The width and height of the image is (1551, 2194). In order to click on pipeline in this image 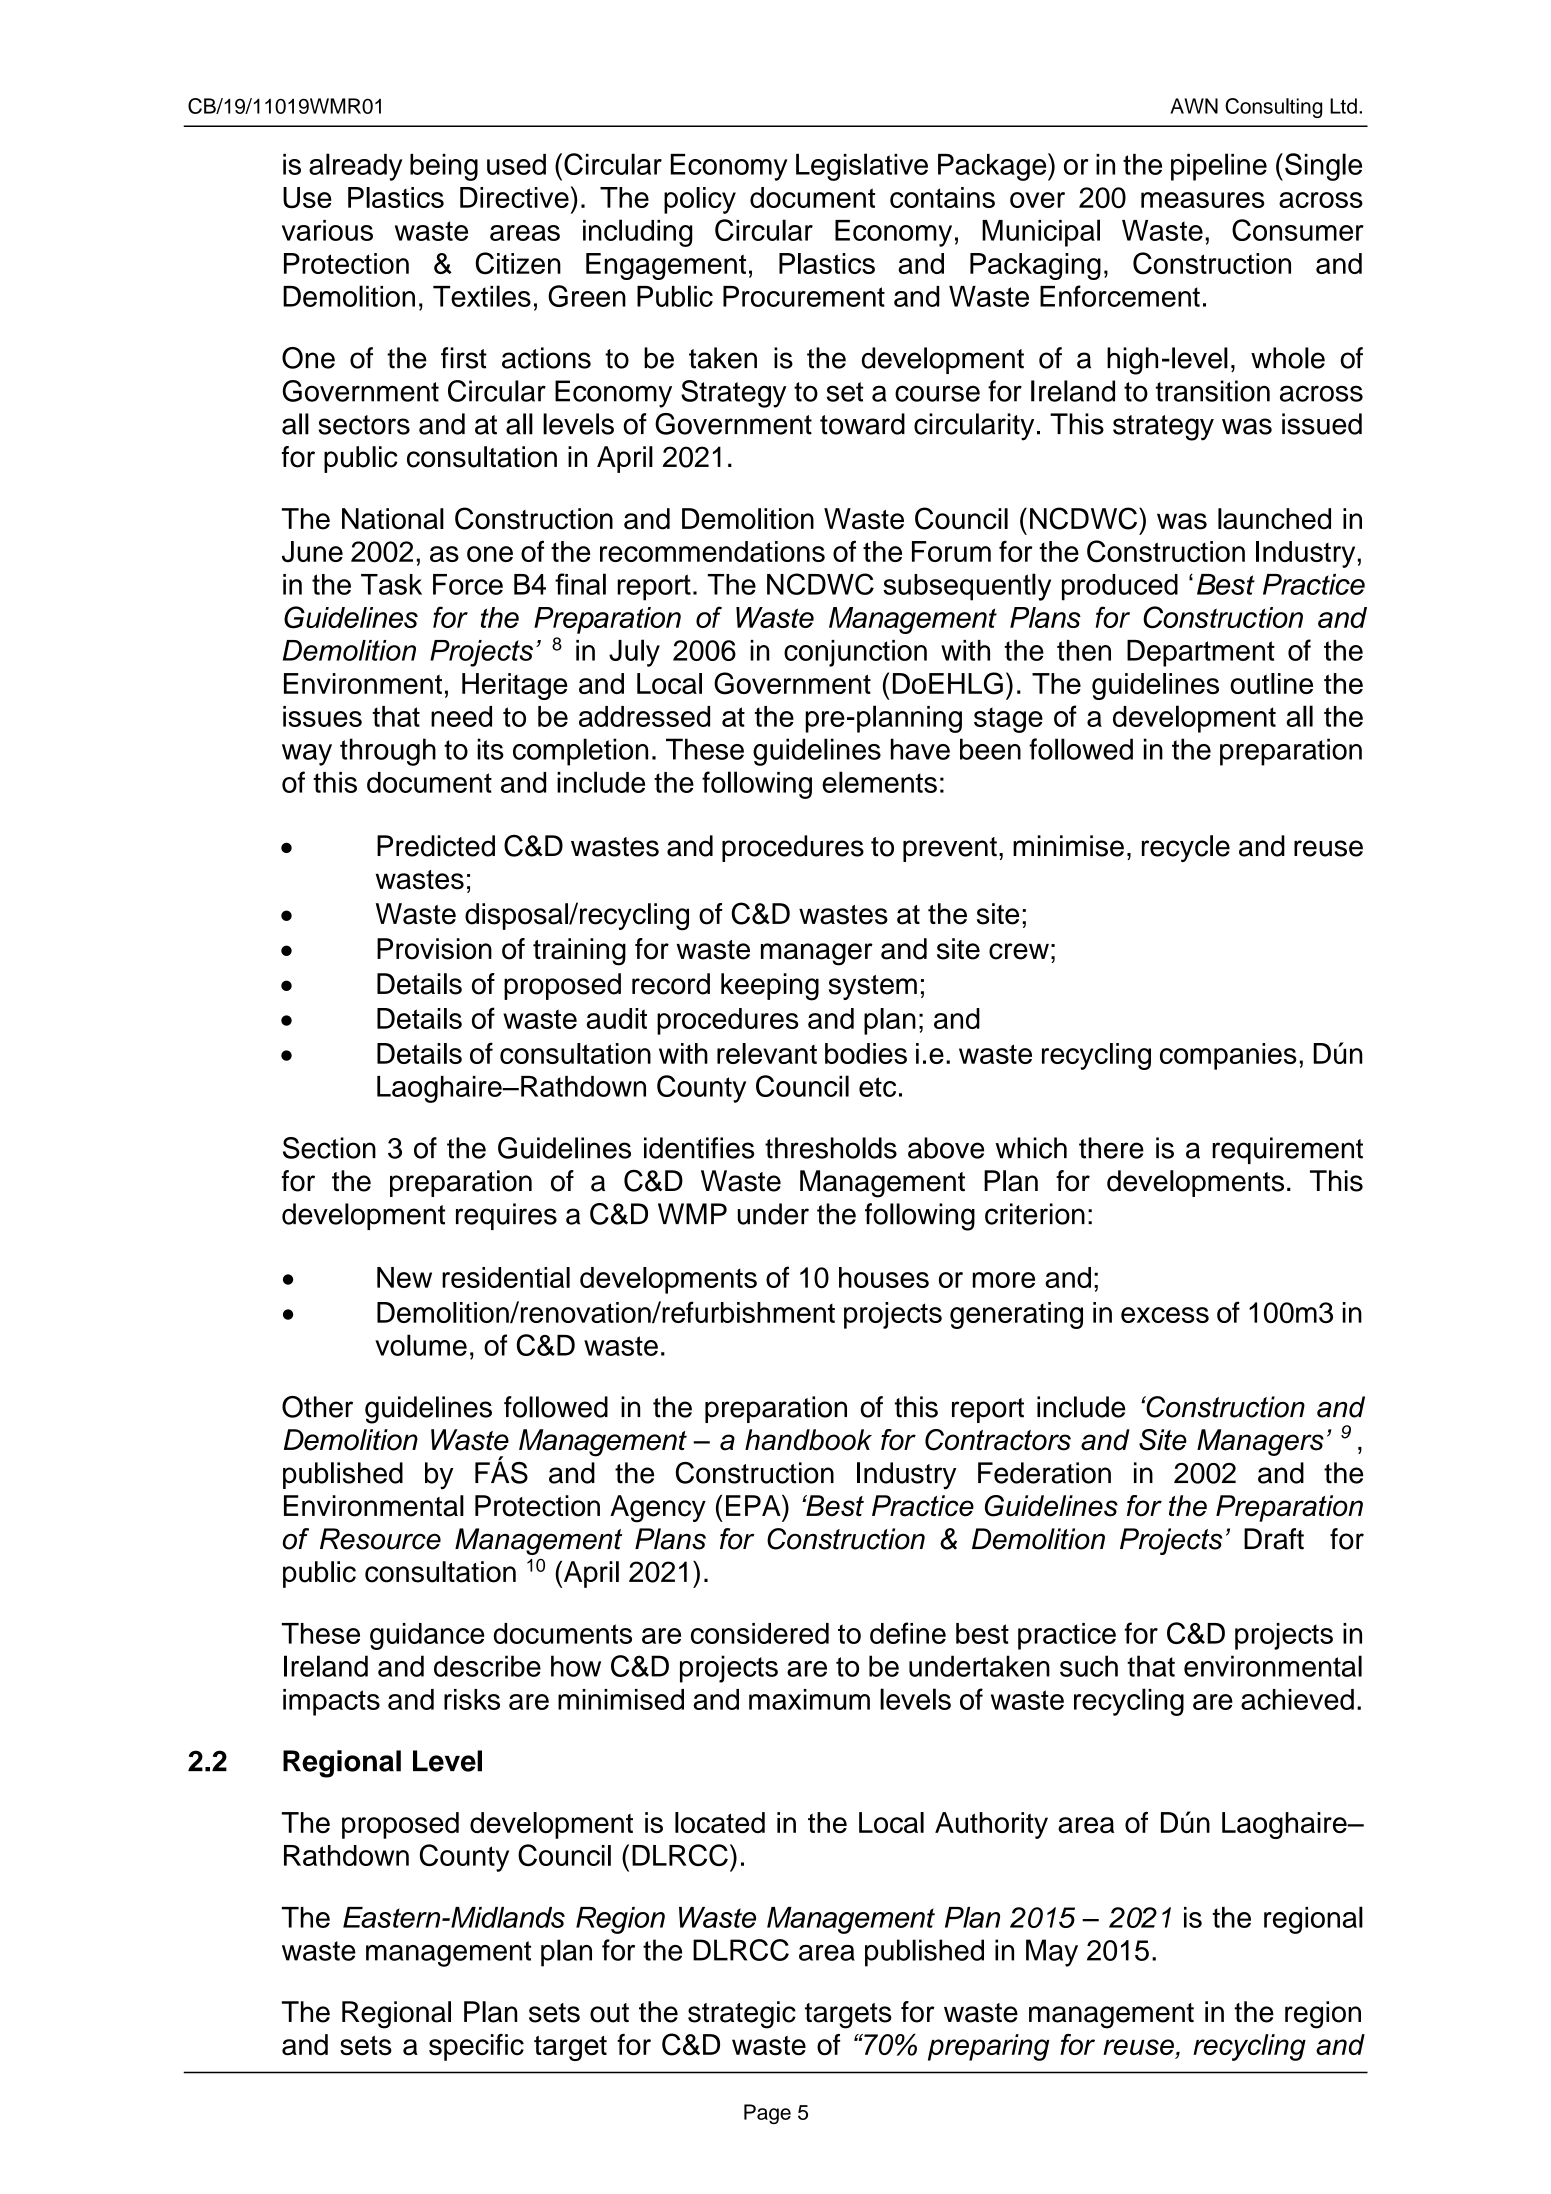, I will do `click(1219, 167)`.
